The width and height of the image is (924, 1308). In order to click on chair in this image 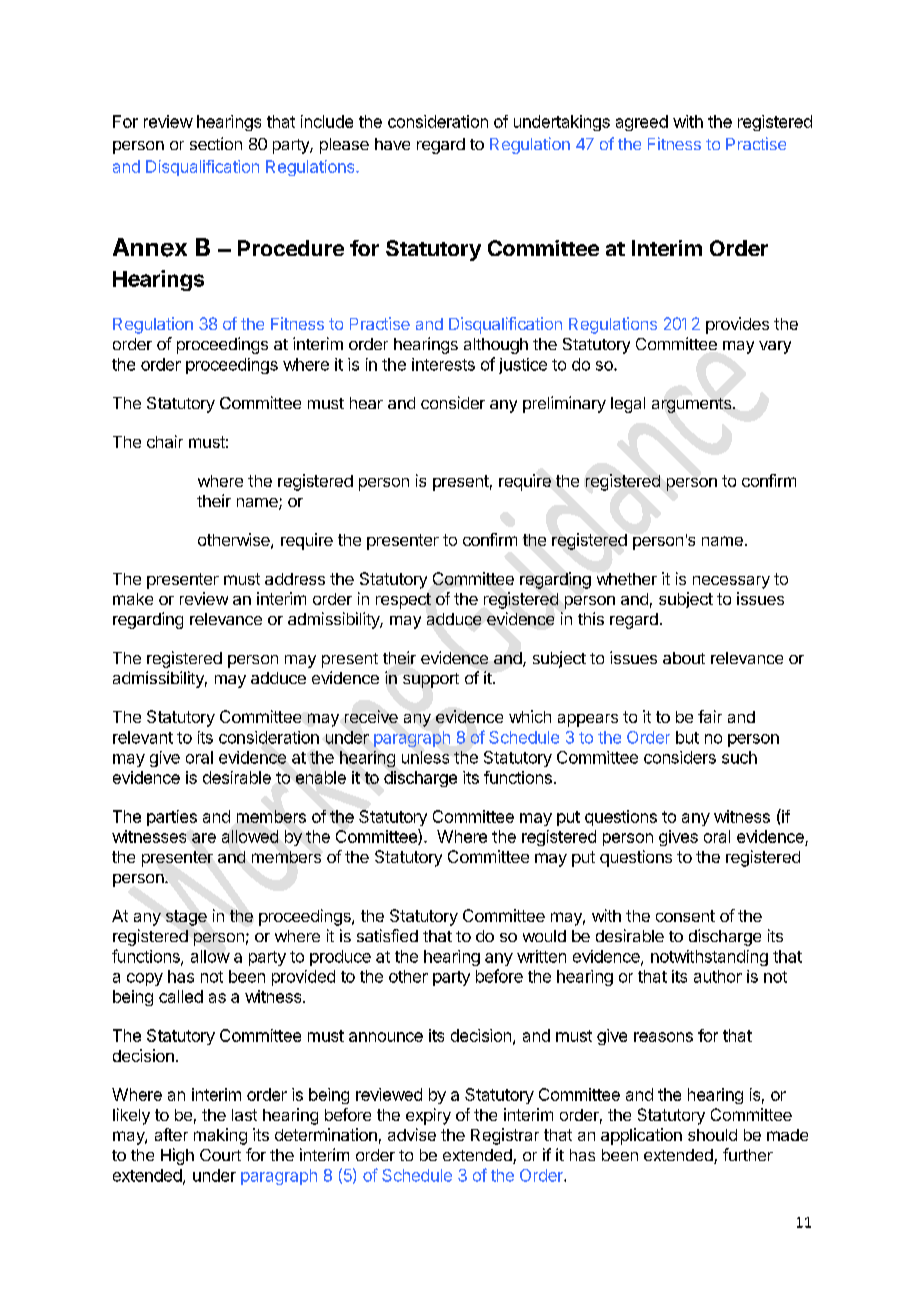, I will do `click(165, 441)`.
